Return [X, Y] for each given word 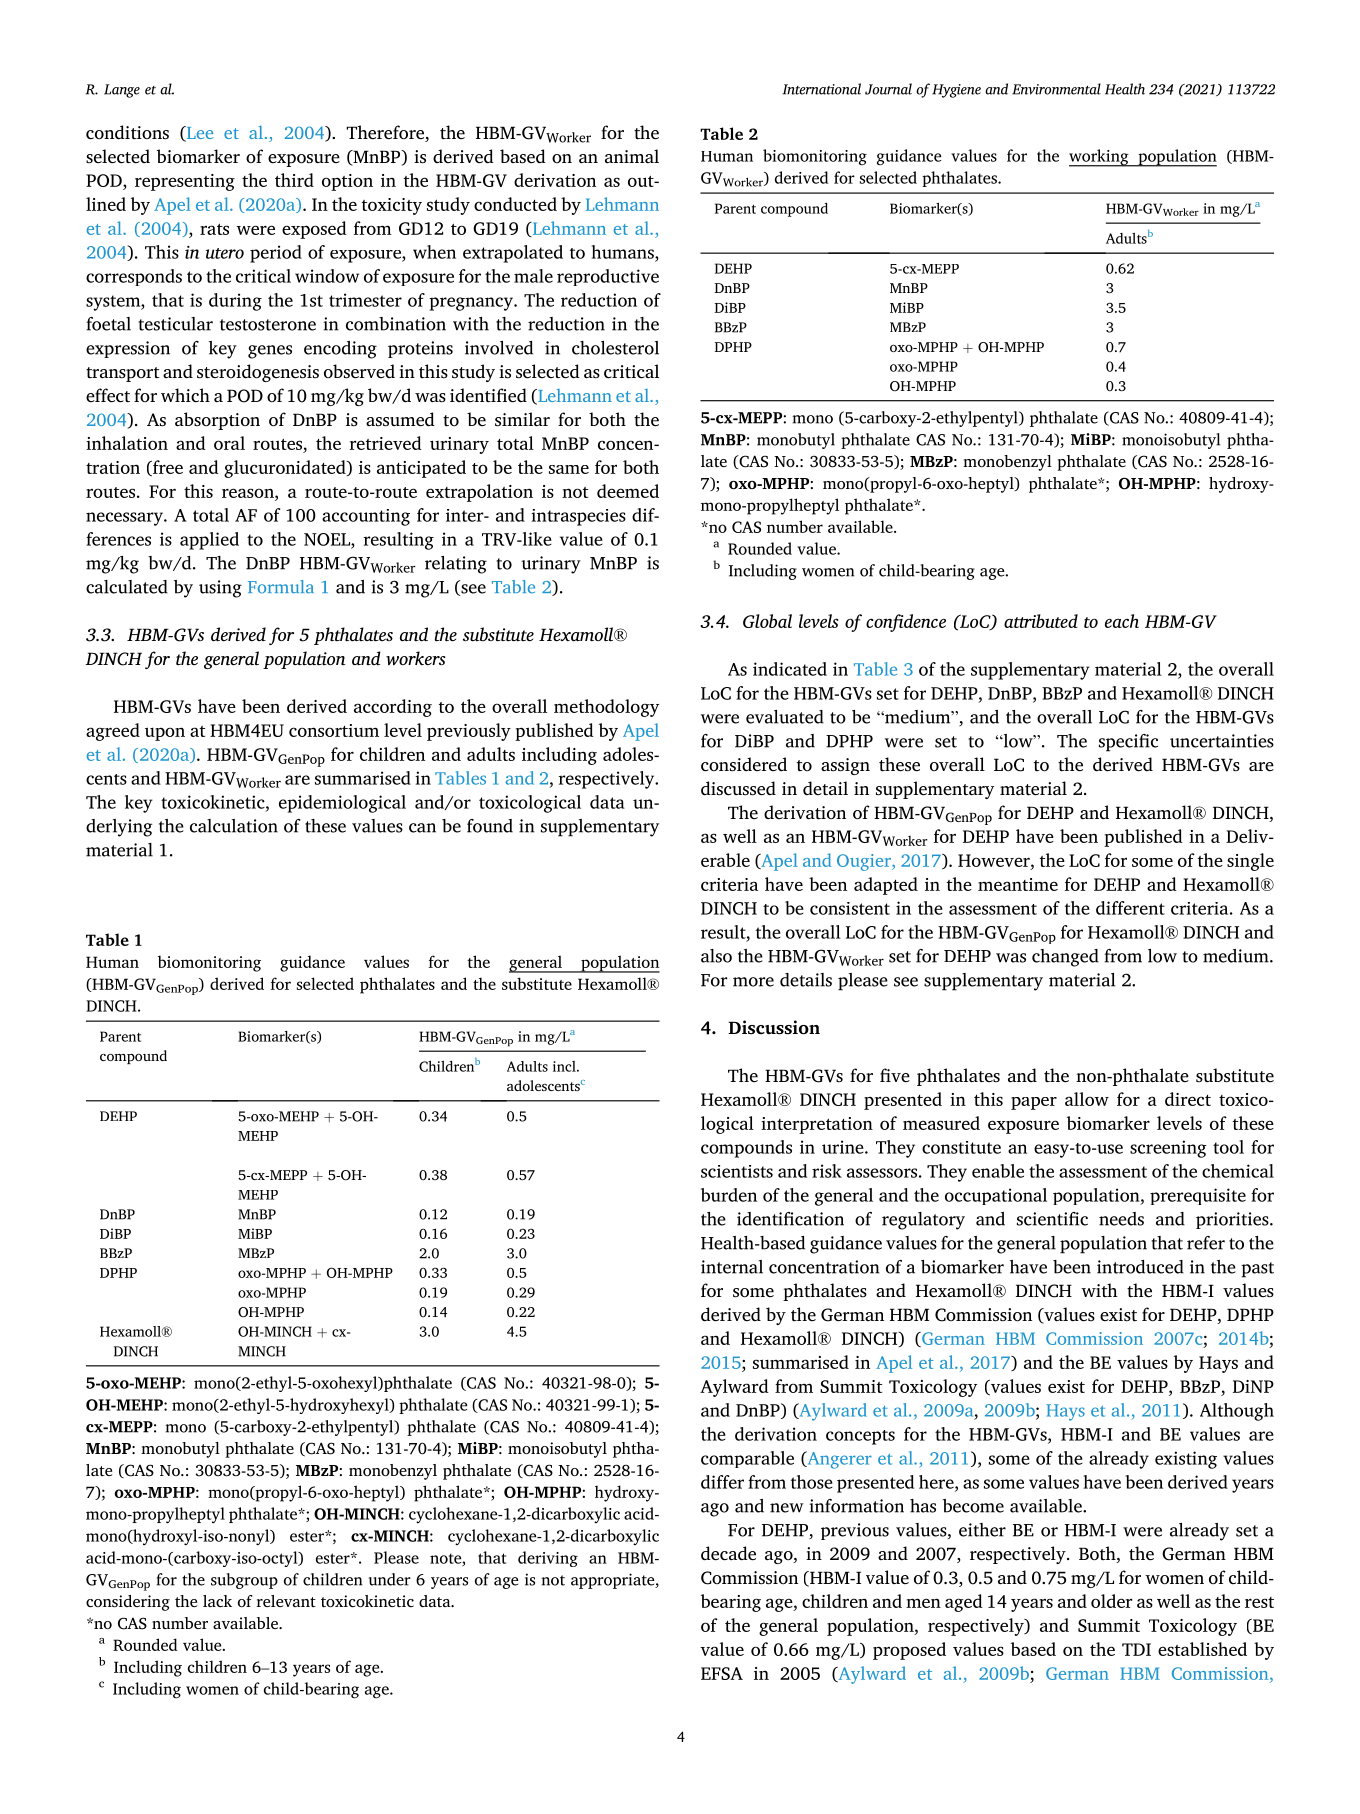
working [1100, 158]
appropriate [614, 1581]
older [1111, 1601]
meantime [1018, 884]
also [716, 956]
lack [217, 1601]
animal [632, 156]
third [294, 180]
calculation [234, 826]
